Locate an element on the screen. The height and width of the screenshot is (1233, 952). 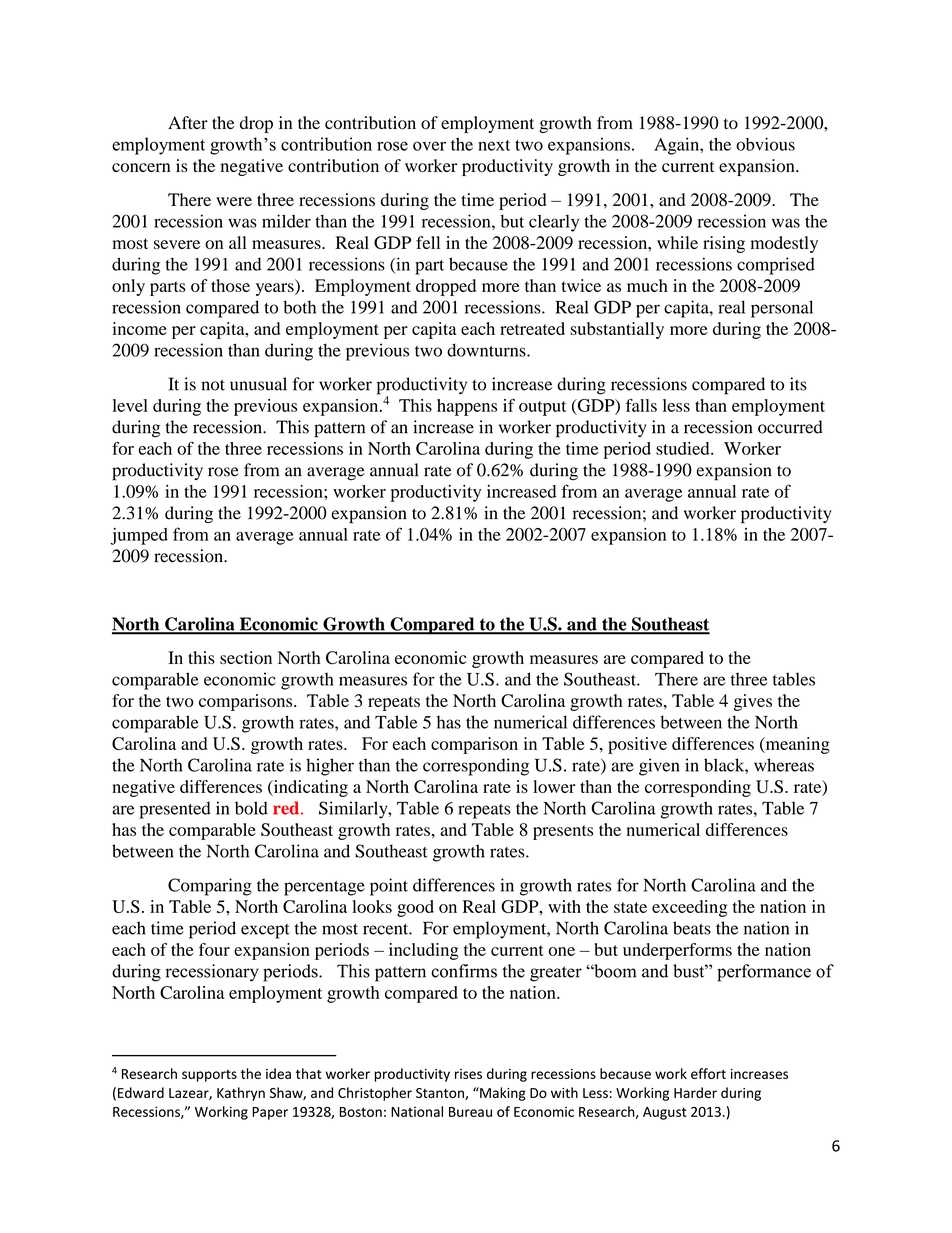
supports is located at coordinates (209, 1076).
